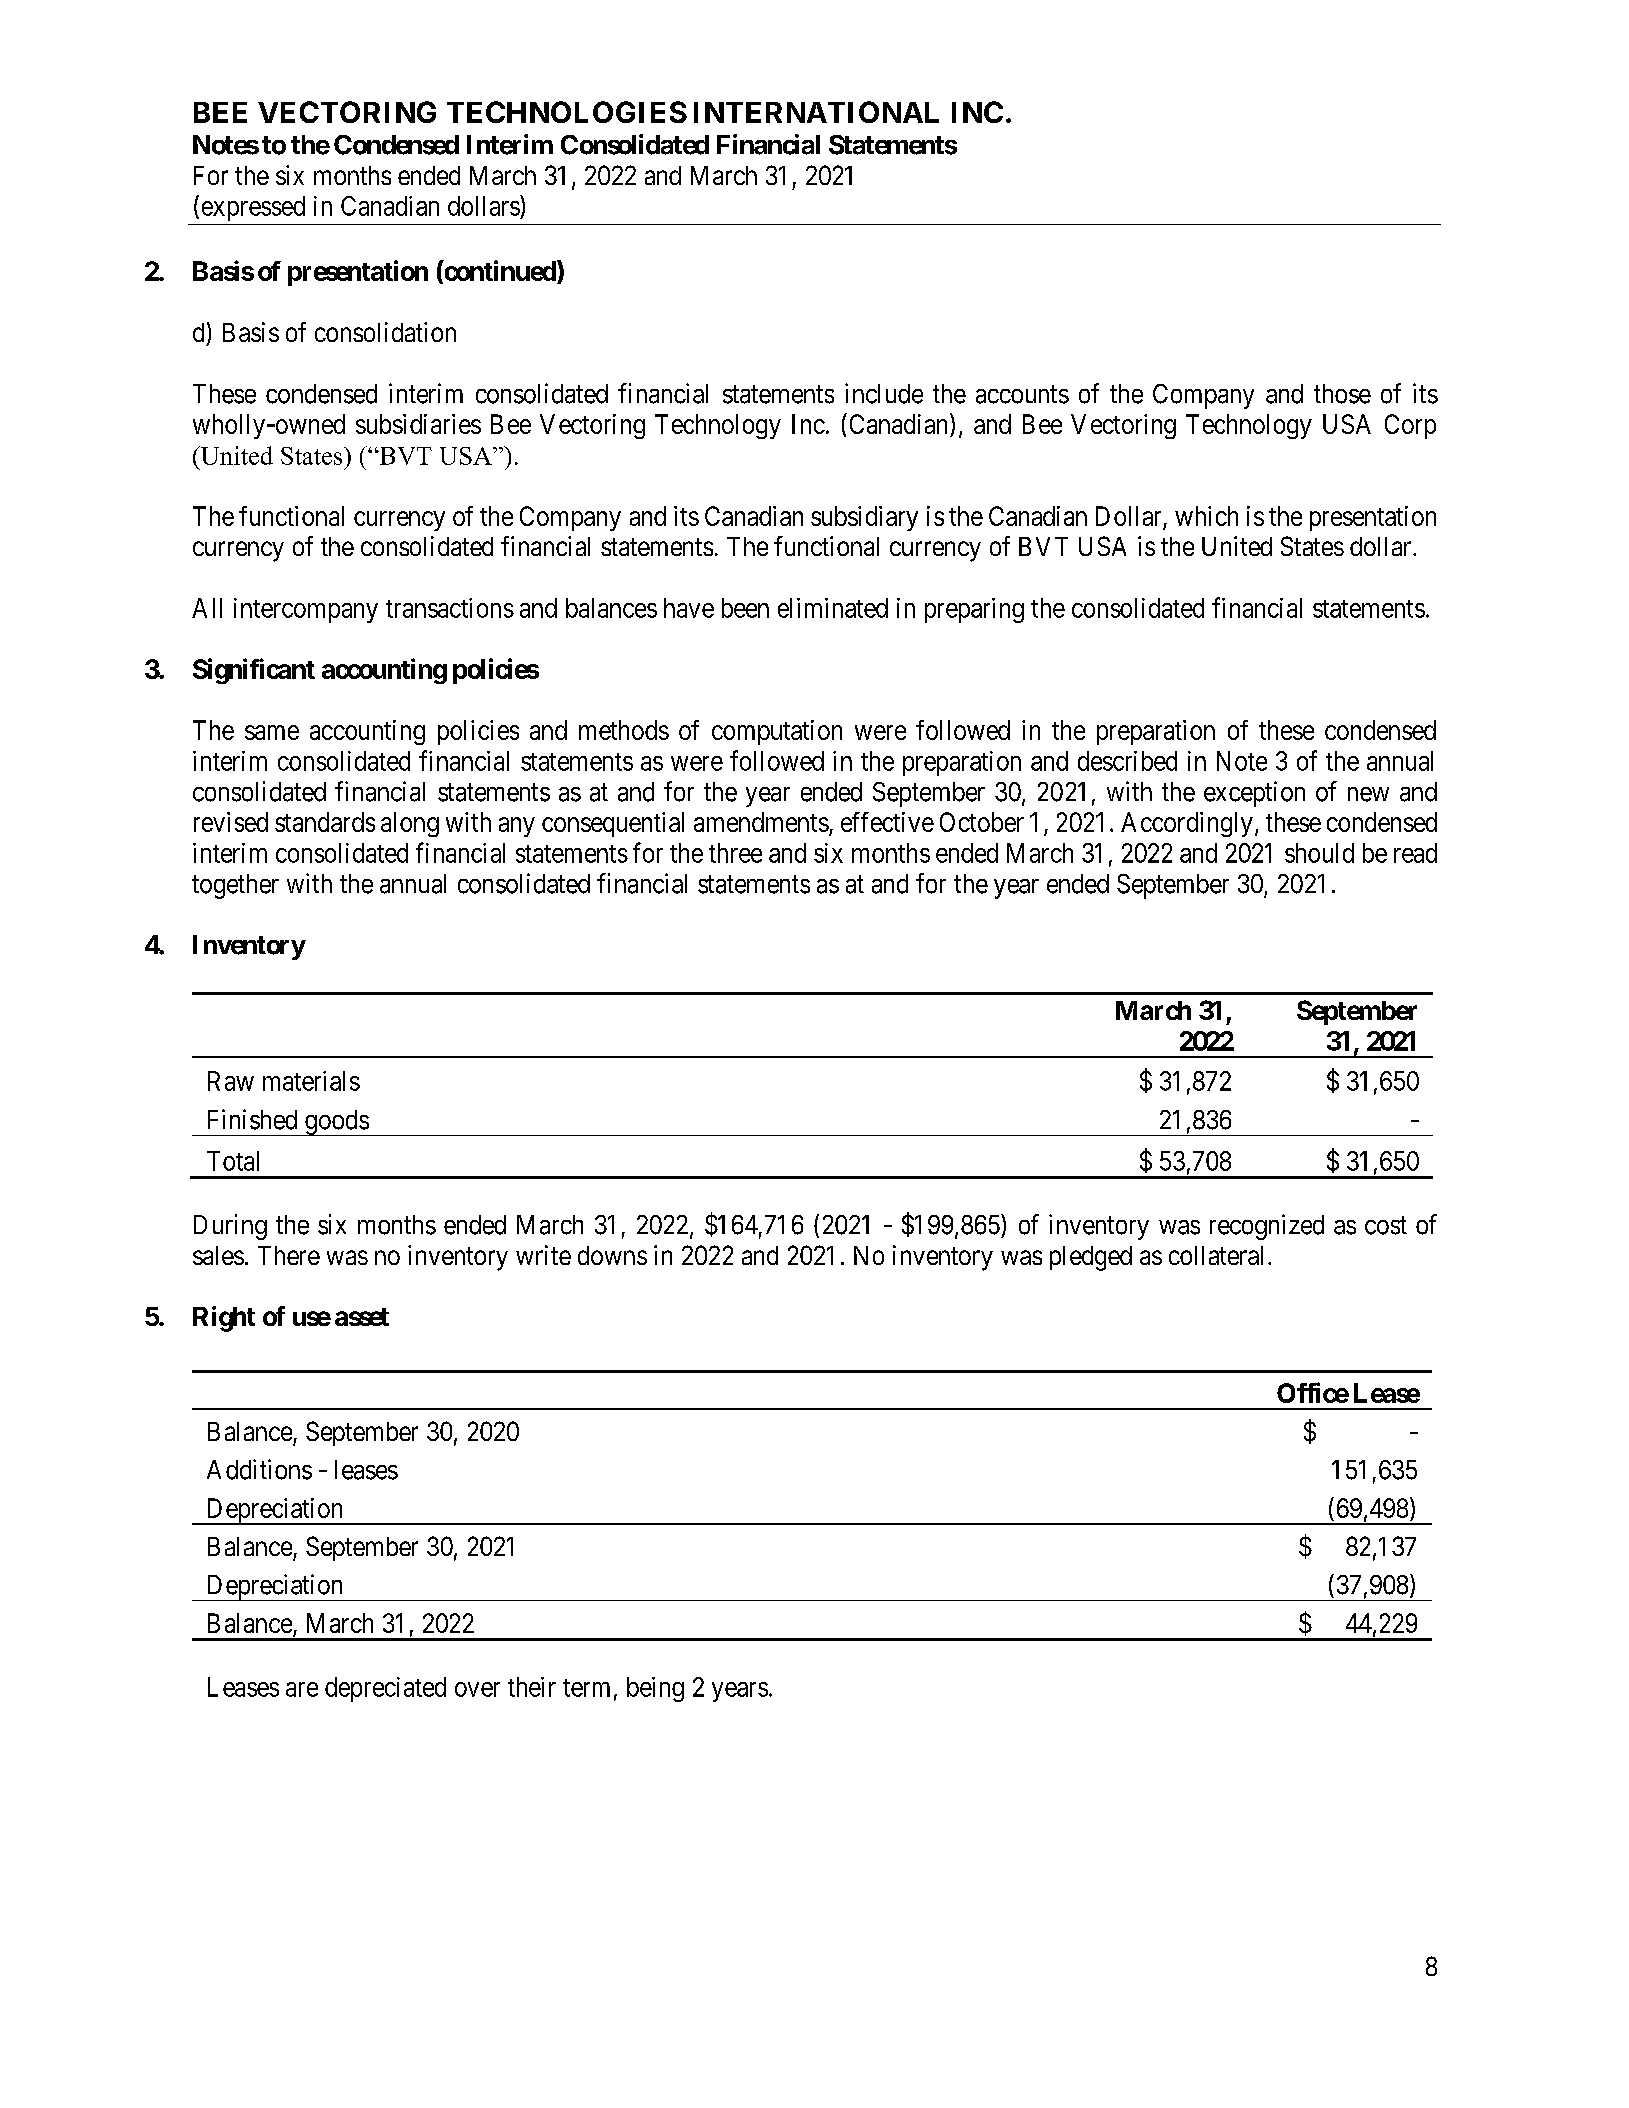 Image resolution: width=1629 pixels, height=2108 pixels. I want to click on INTERNATIONAL, so click(816, 112).
